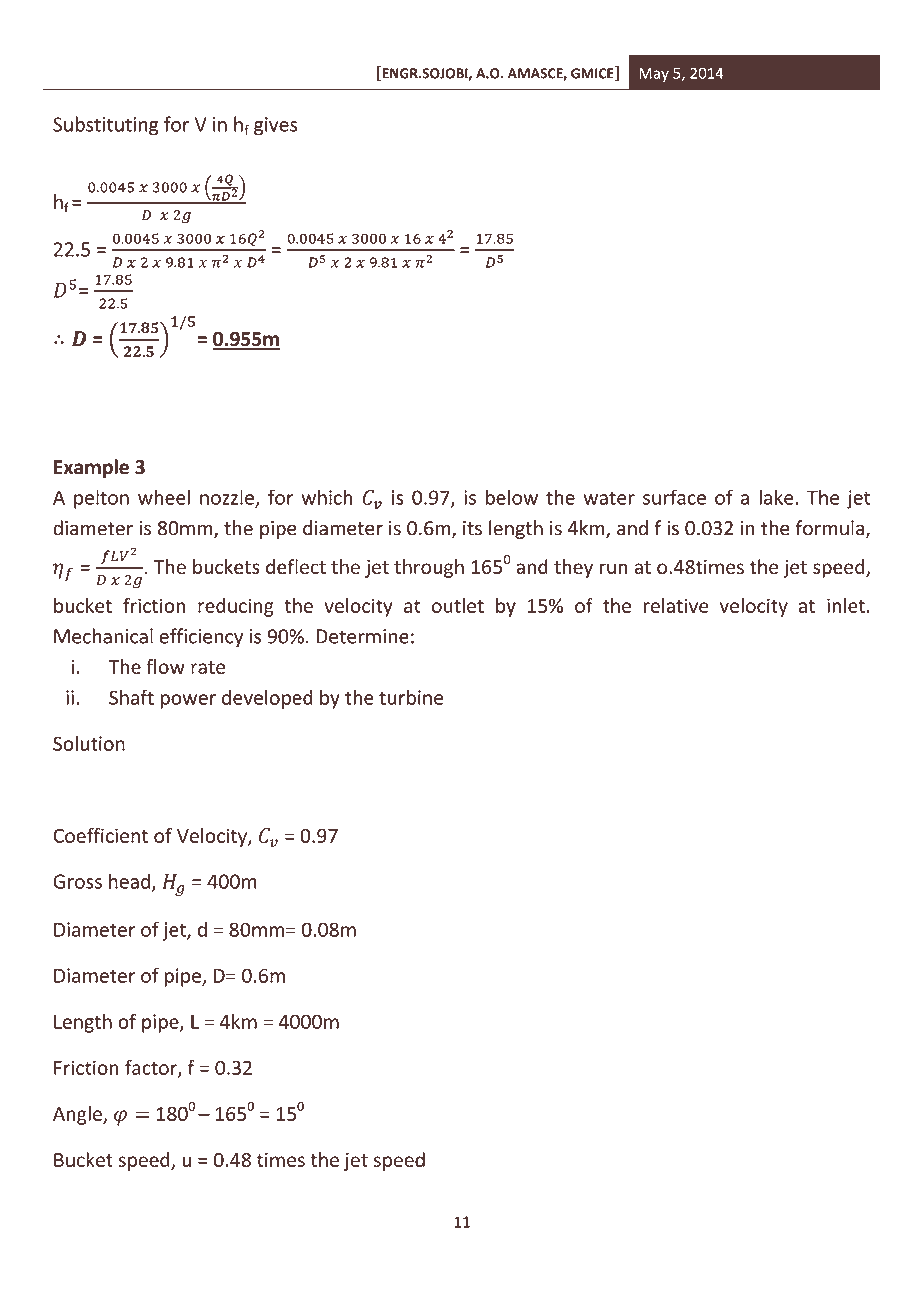  What do you see at coordinates (100, 835) in the page?
I see `Coefficient` at bounding box center [100, 835].
